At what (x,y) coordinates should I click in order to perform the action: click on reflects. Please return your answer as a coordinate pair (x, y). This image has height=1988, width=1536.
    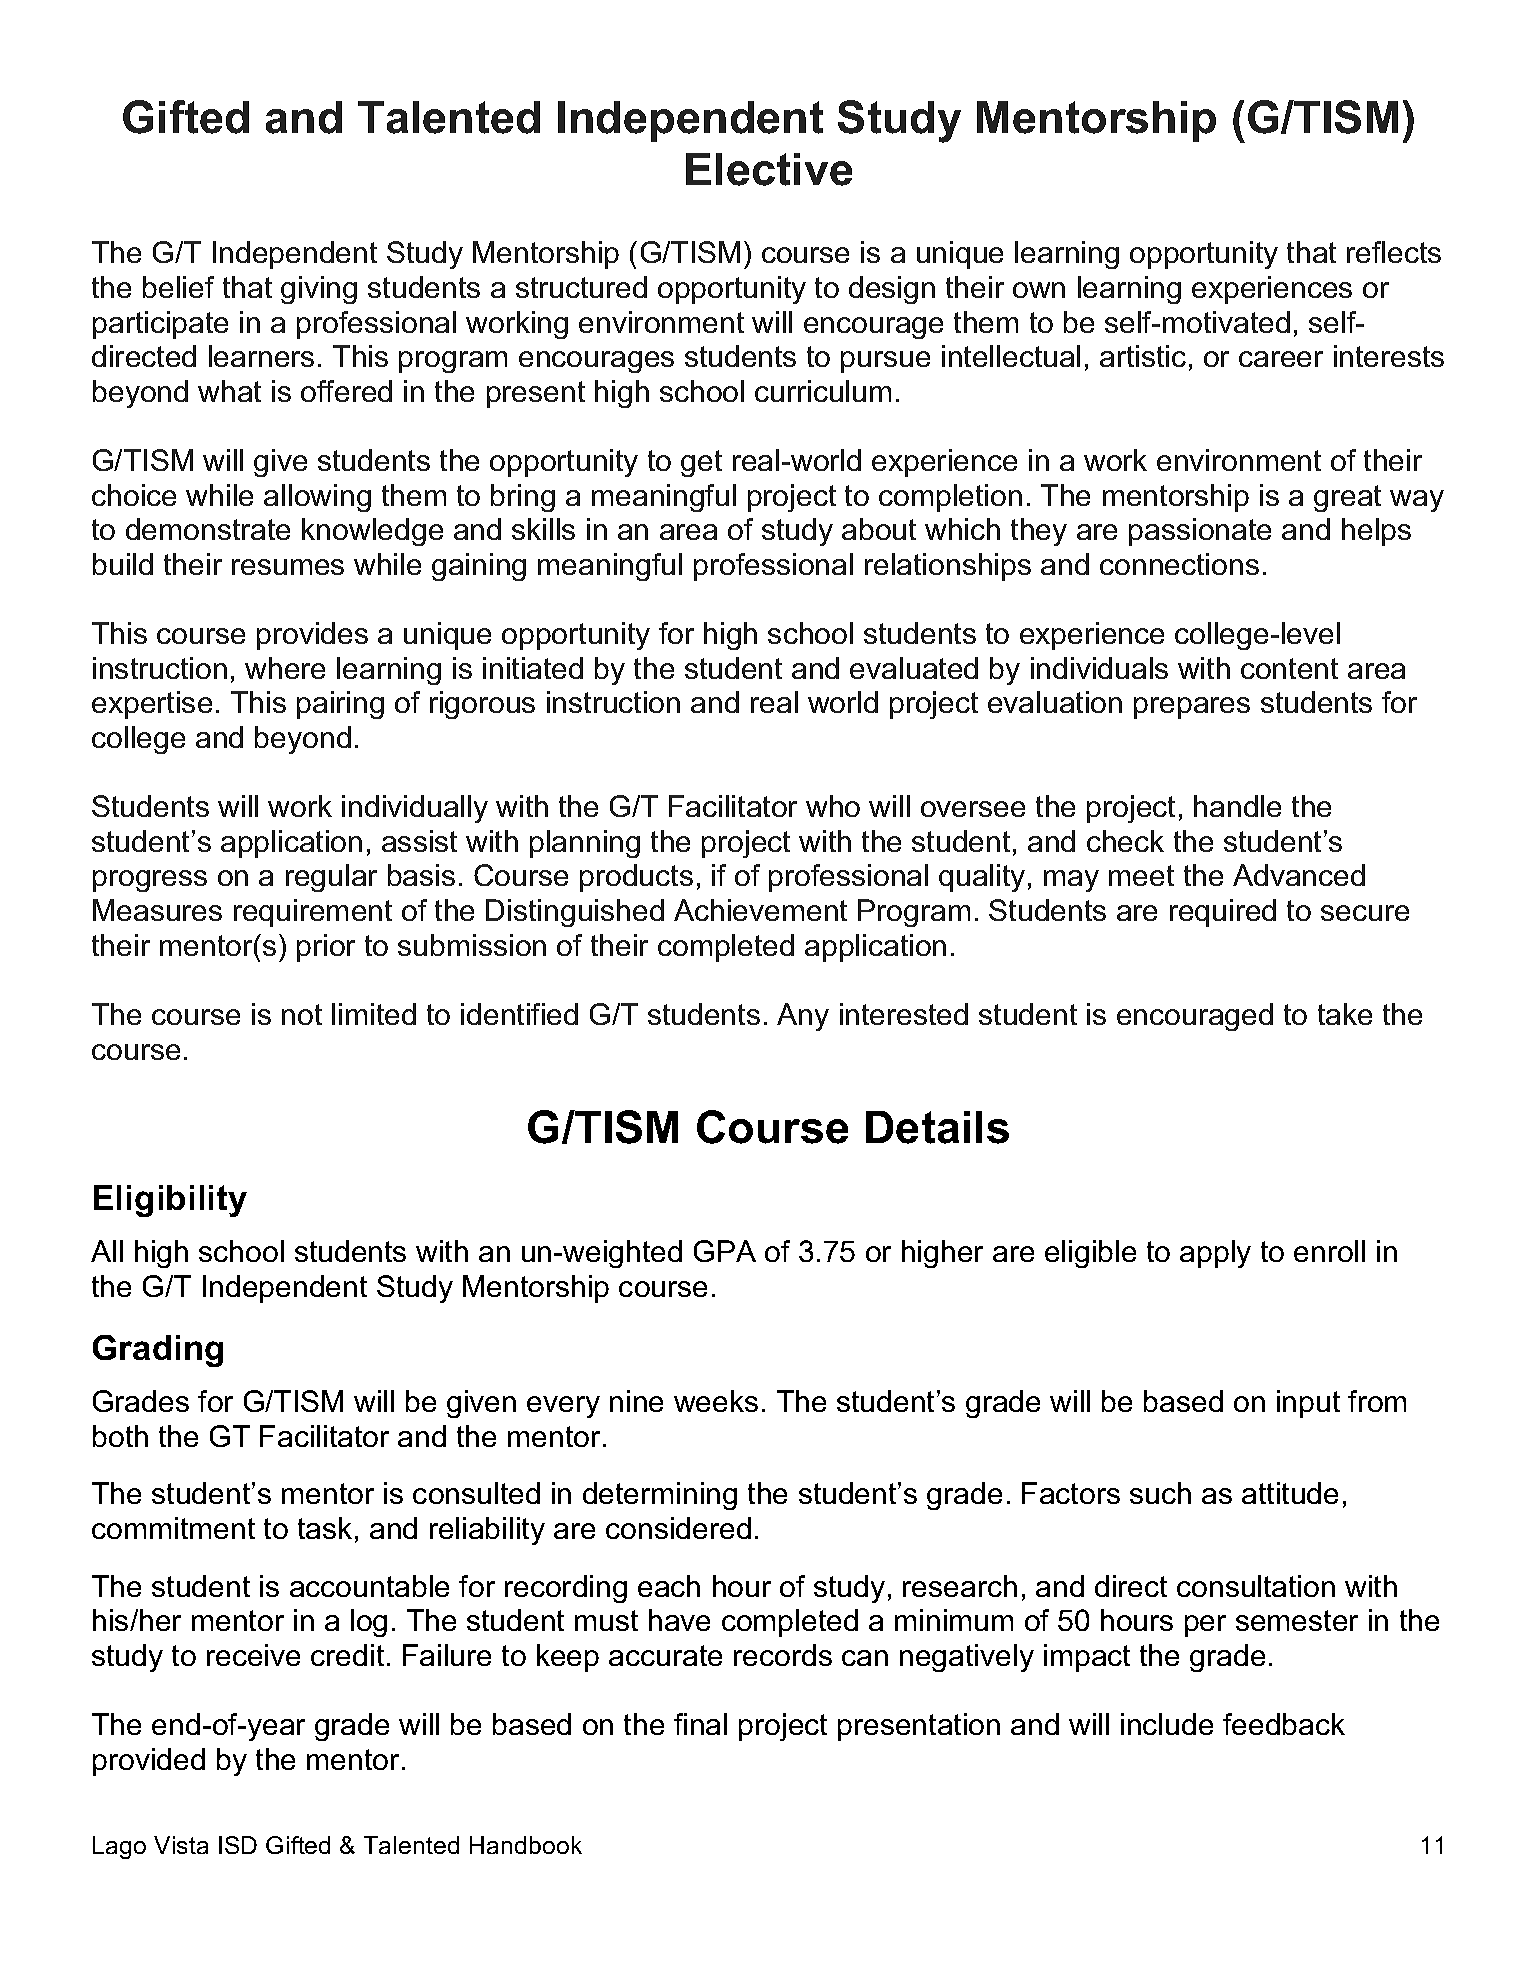
    Looking at the image, I should click on (1394, 252).
